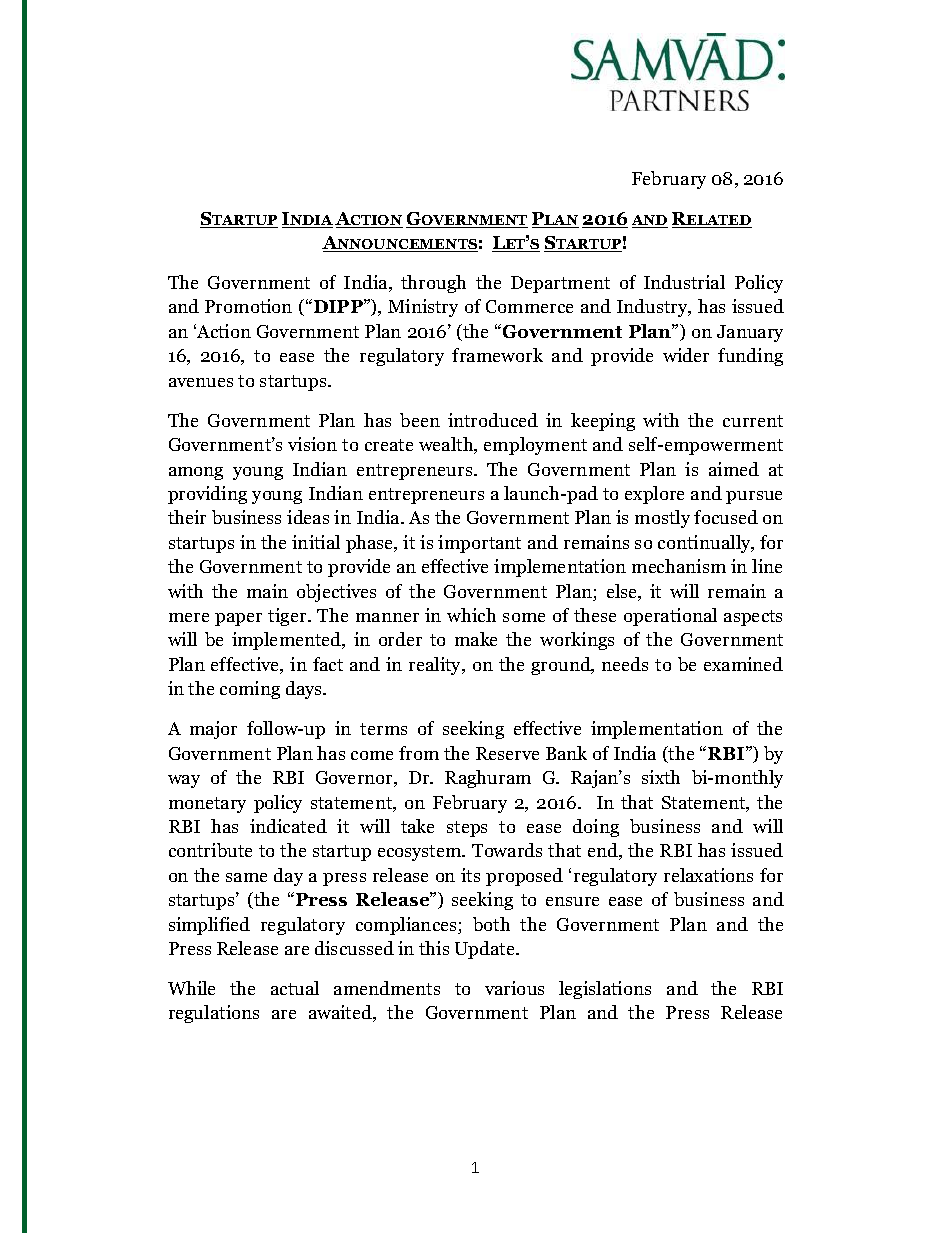 Image resolution: width=952 pixels, height=1233 pixels. I want to click on Industrial, so click(684, 282).
